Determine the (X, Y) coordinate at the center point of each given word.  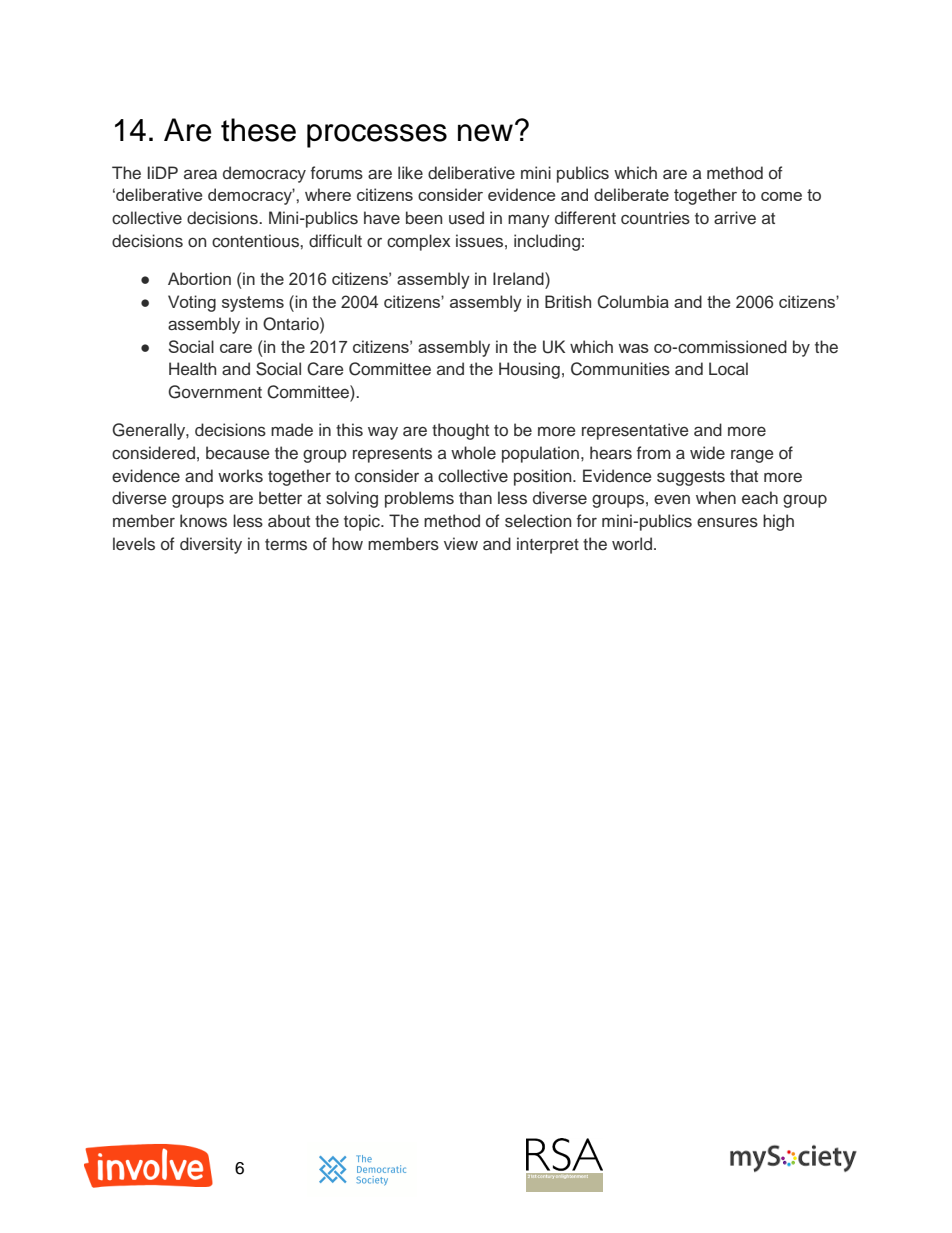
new (485, 133)
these (258, 130)
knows (203, 521)
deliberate (631, 194)
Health (192, 368)
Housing (529, 370)
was (634, 348)
